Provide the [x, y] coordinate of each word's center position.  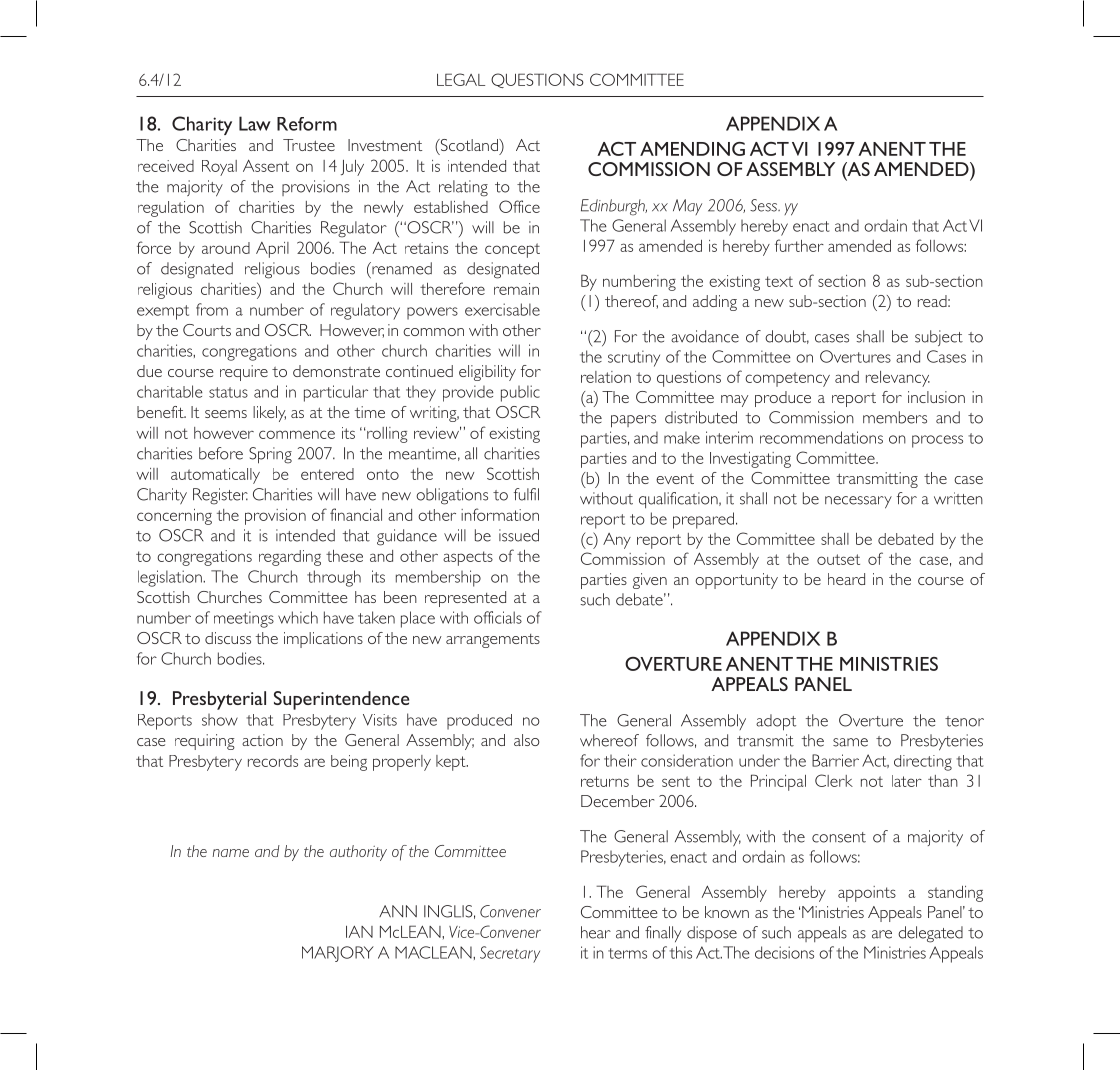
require [244, 373]
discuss [228, 638]
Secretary [510, 954]
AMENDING [692, 149]
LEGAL [461, 79]
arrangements [493, 641]
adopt [776, 722]
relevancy [898, 379]
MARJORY [338, 954]
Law [255, 123]
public [520, 393]
